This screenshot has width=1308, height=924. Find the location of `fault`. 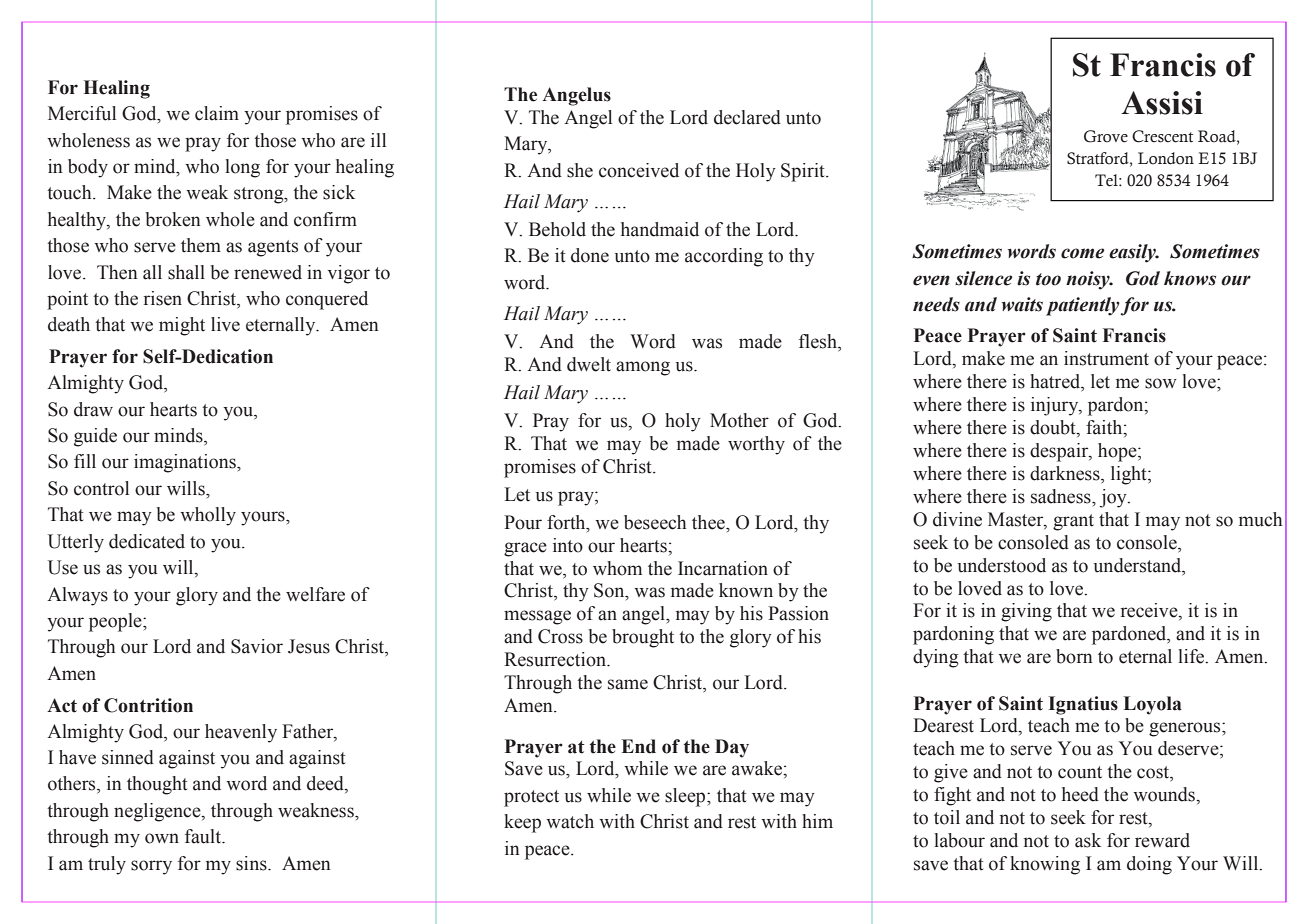

fault is located at coordinates (204, 836).
